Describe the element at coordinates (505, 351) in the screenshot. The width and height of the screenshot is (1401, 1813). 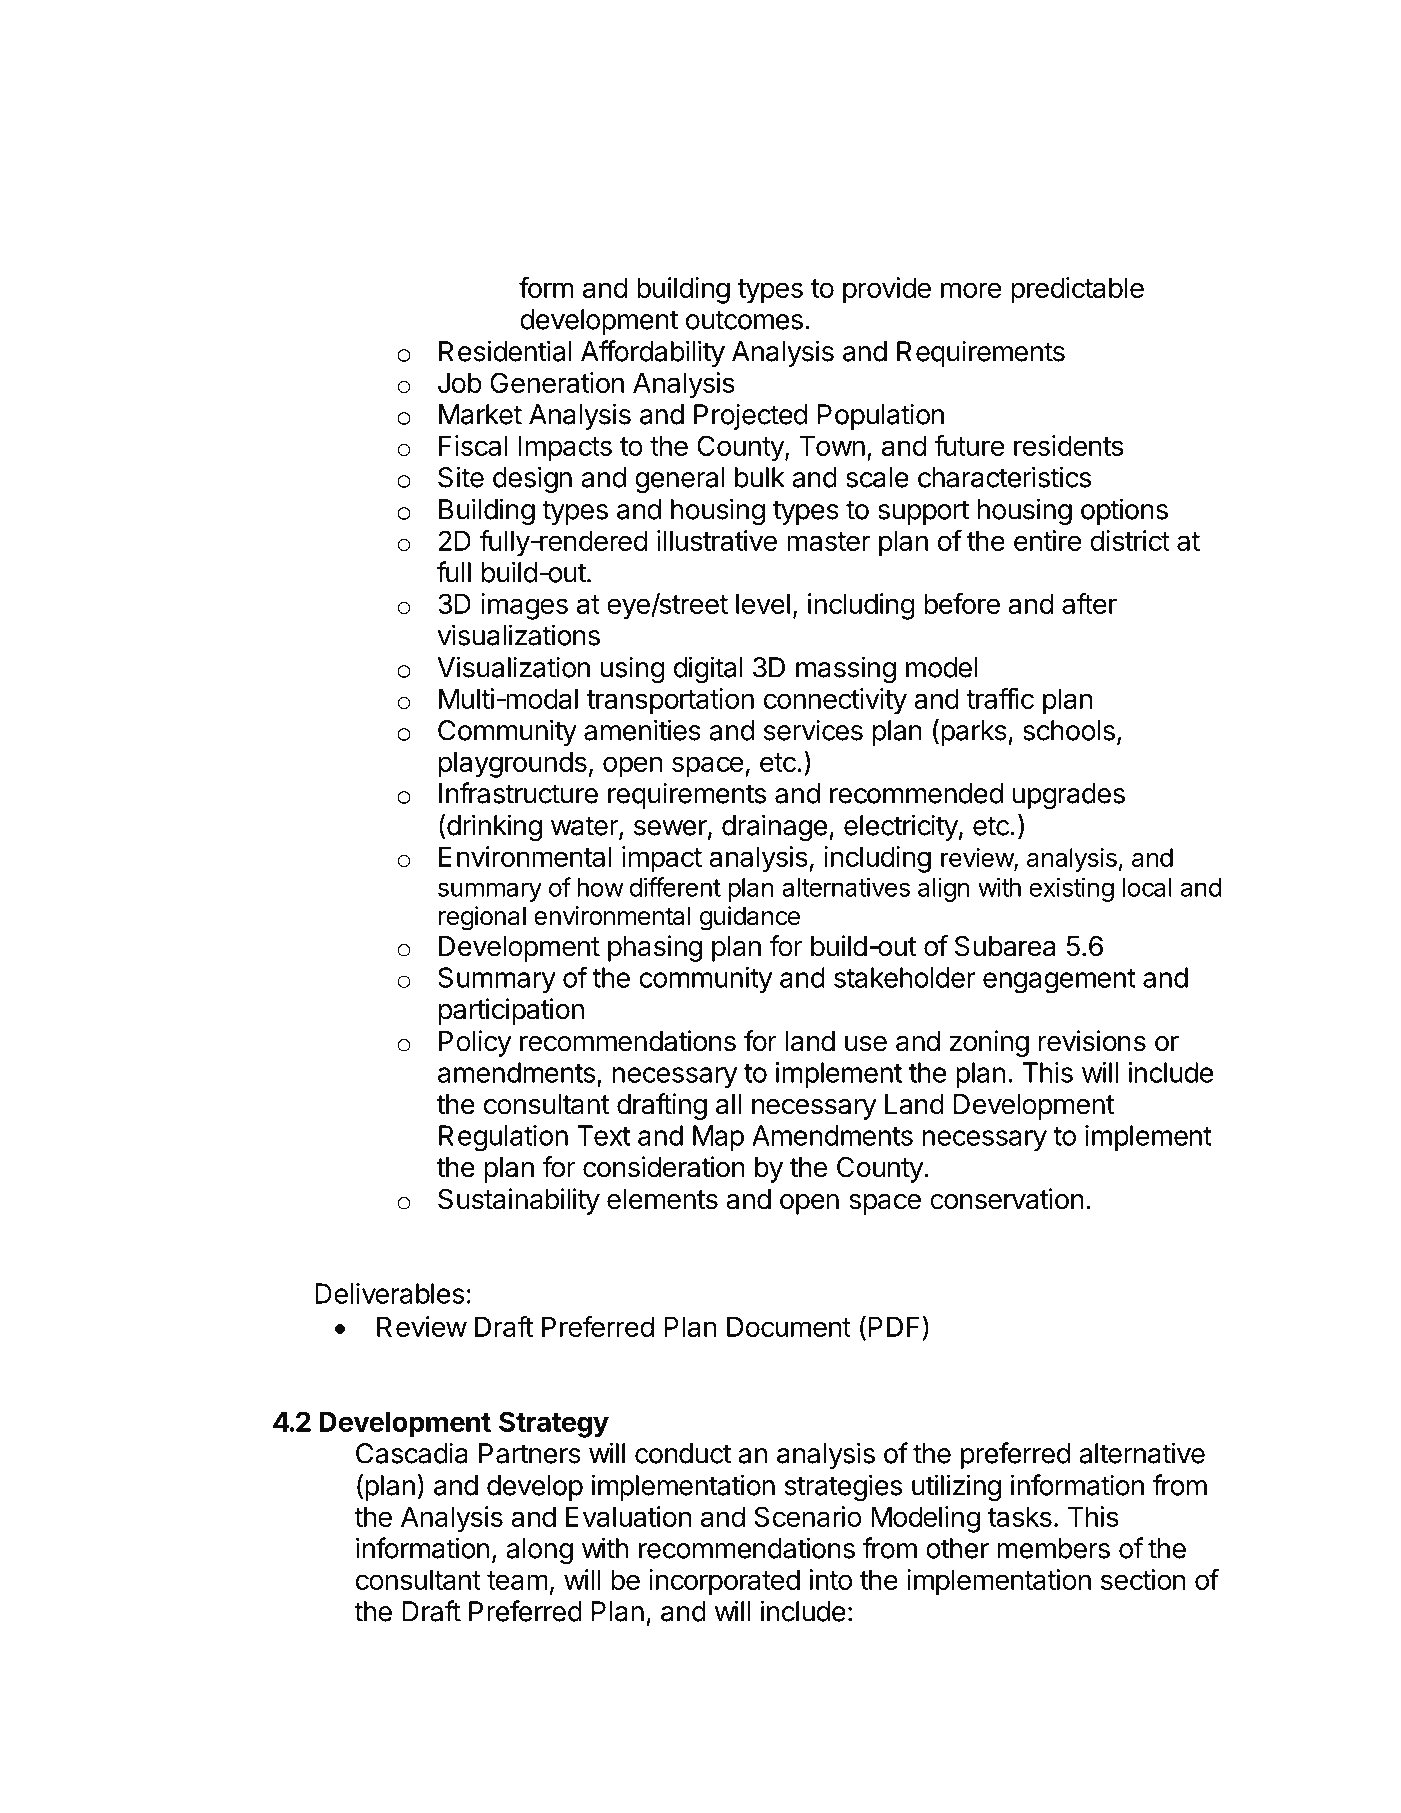
I see `Residential` at that location.
